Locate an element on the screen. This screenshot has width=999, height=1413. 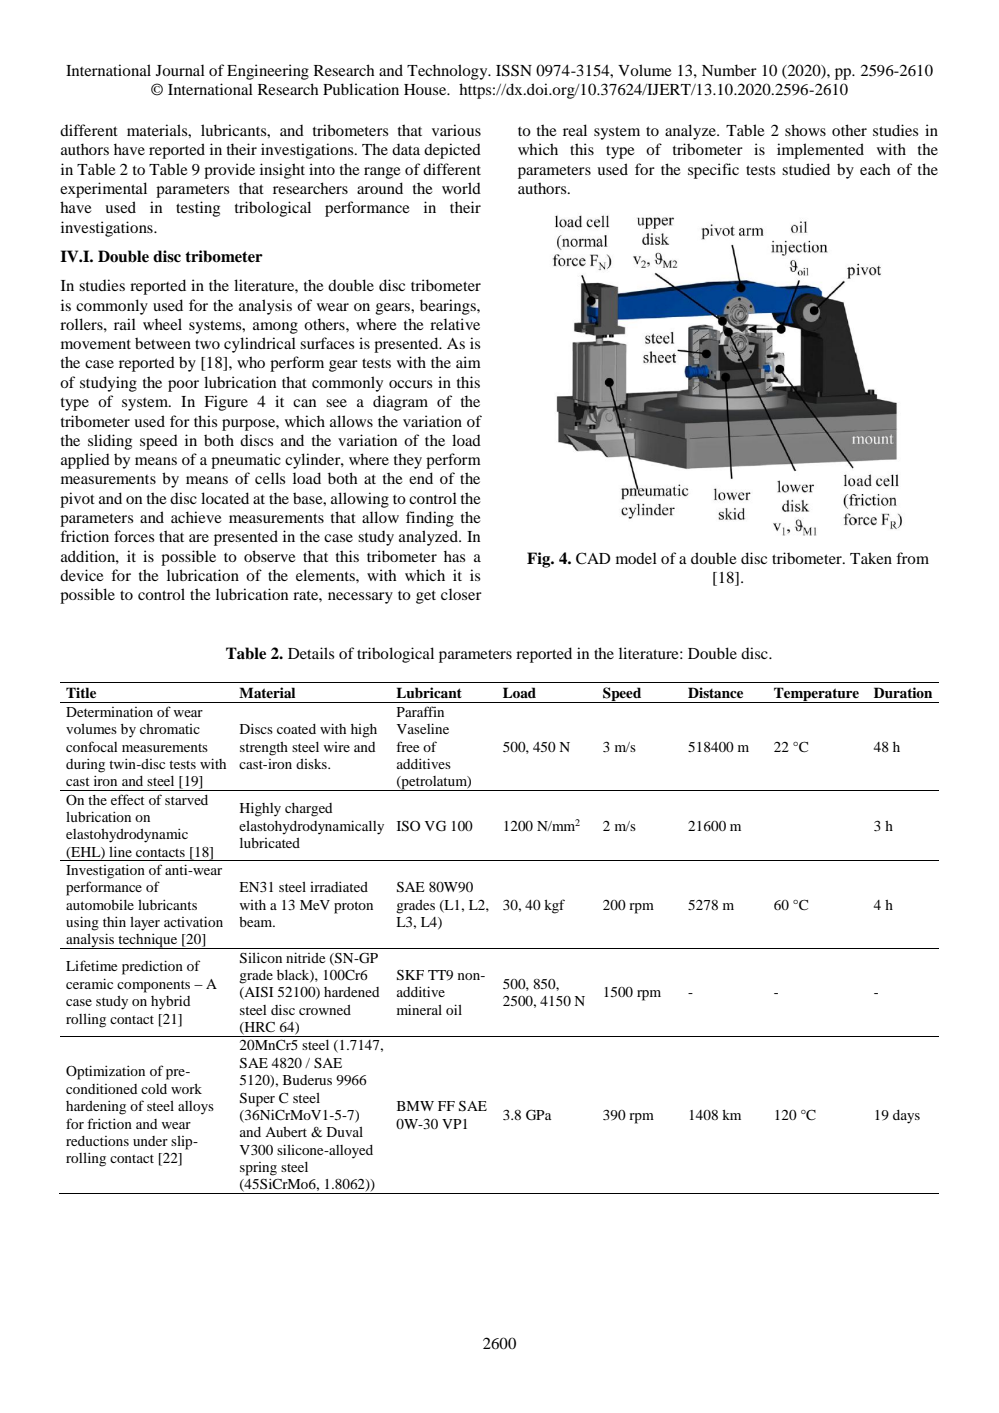
Journal is located at coordinates (180, 70).
